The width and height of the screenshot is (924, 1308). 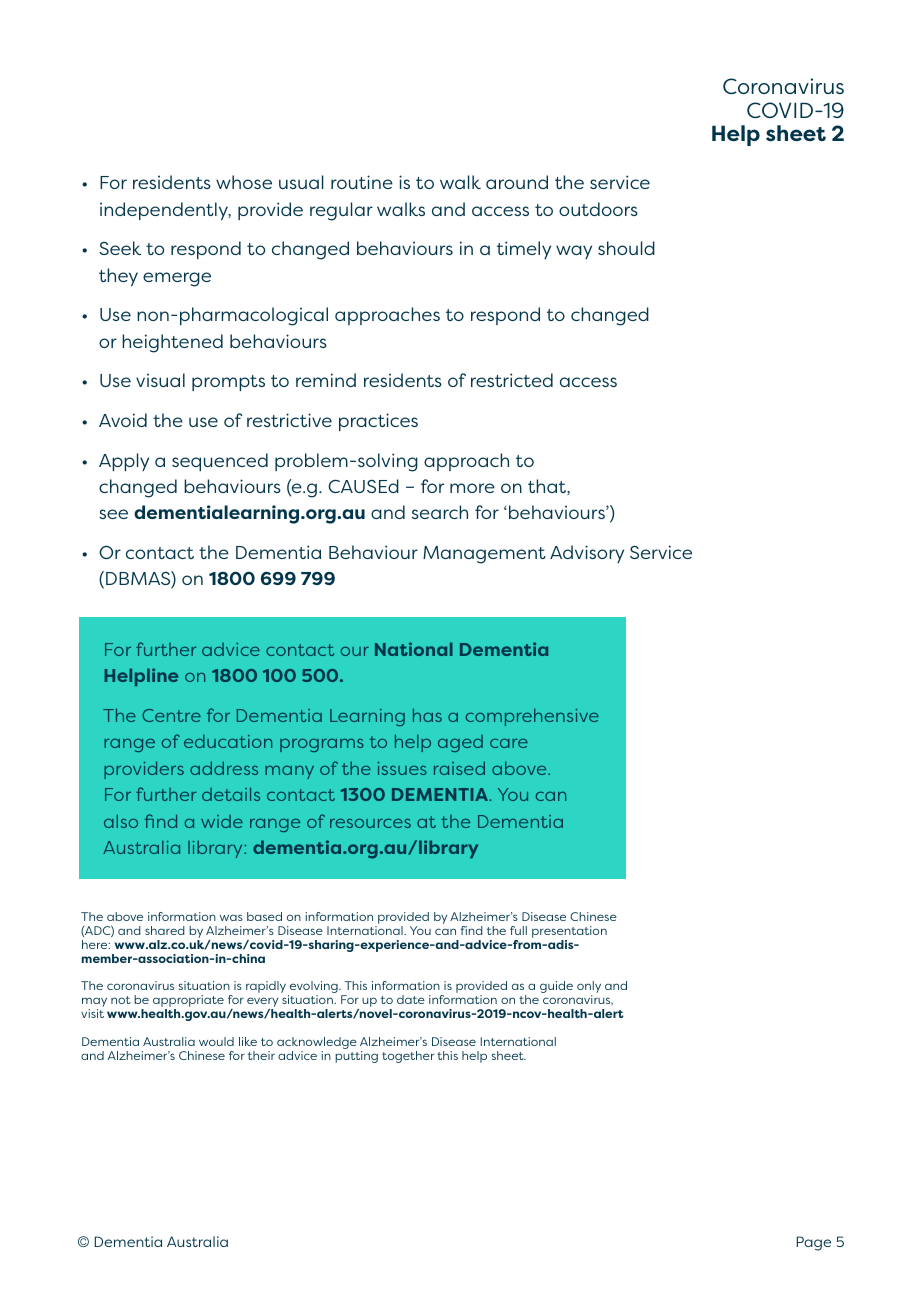 I want to click on Seek, so click(x=120, y=248).
